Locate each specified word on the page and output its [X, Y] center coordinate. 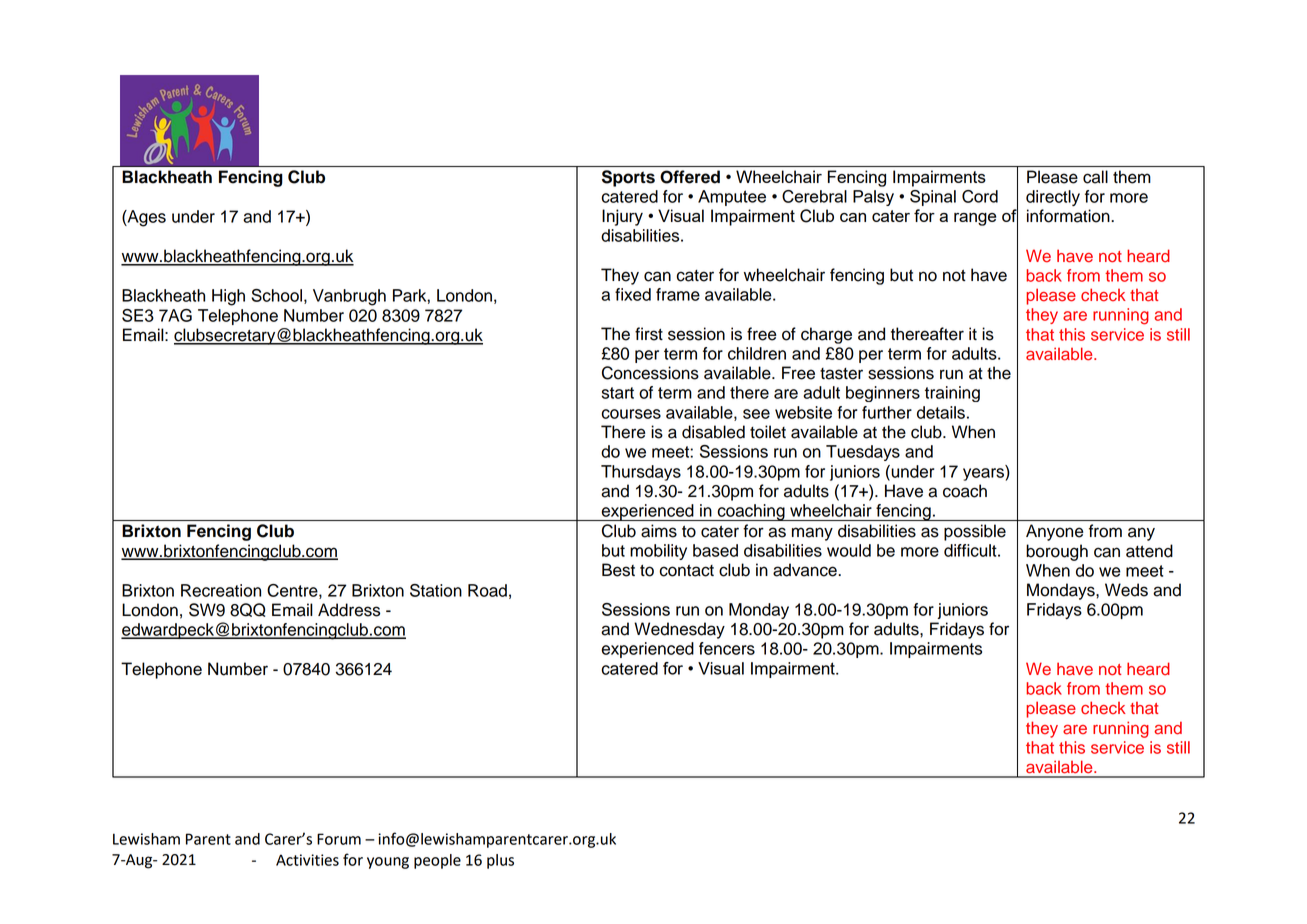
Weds [1126, 590]
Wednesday [679, 630]
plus [500, 861]
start [618, 393]
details [941, 412]
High [228, 297]
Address [349, 610]
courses [631, 414]
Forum [339, 839]
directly [1053, 198]
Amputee [732, 198]
